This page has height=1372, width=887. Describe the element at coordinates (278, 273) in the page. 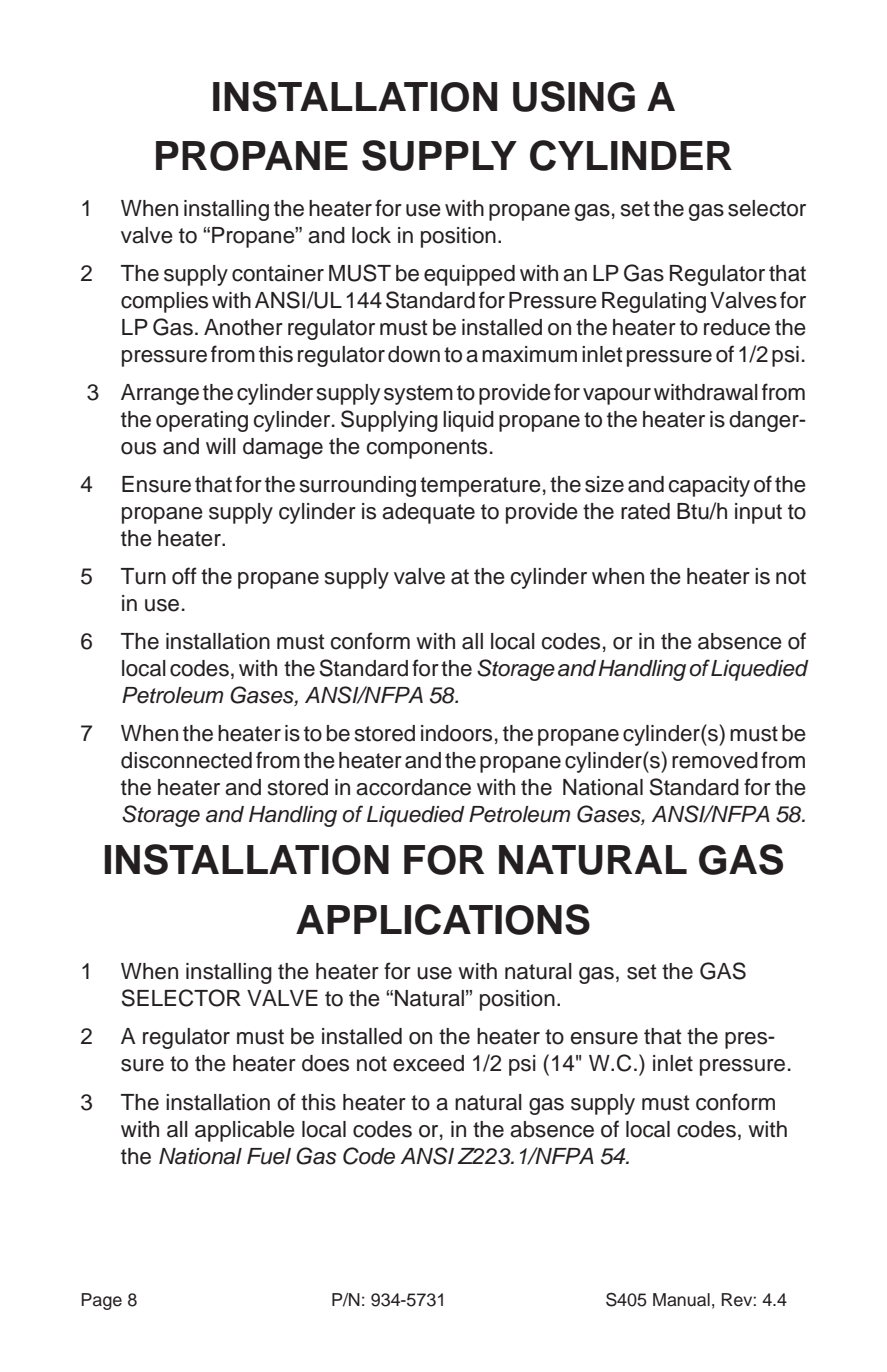

I see `container` at that location.
